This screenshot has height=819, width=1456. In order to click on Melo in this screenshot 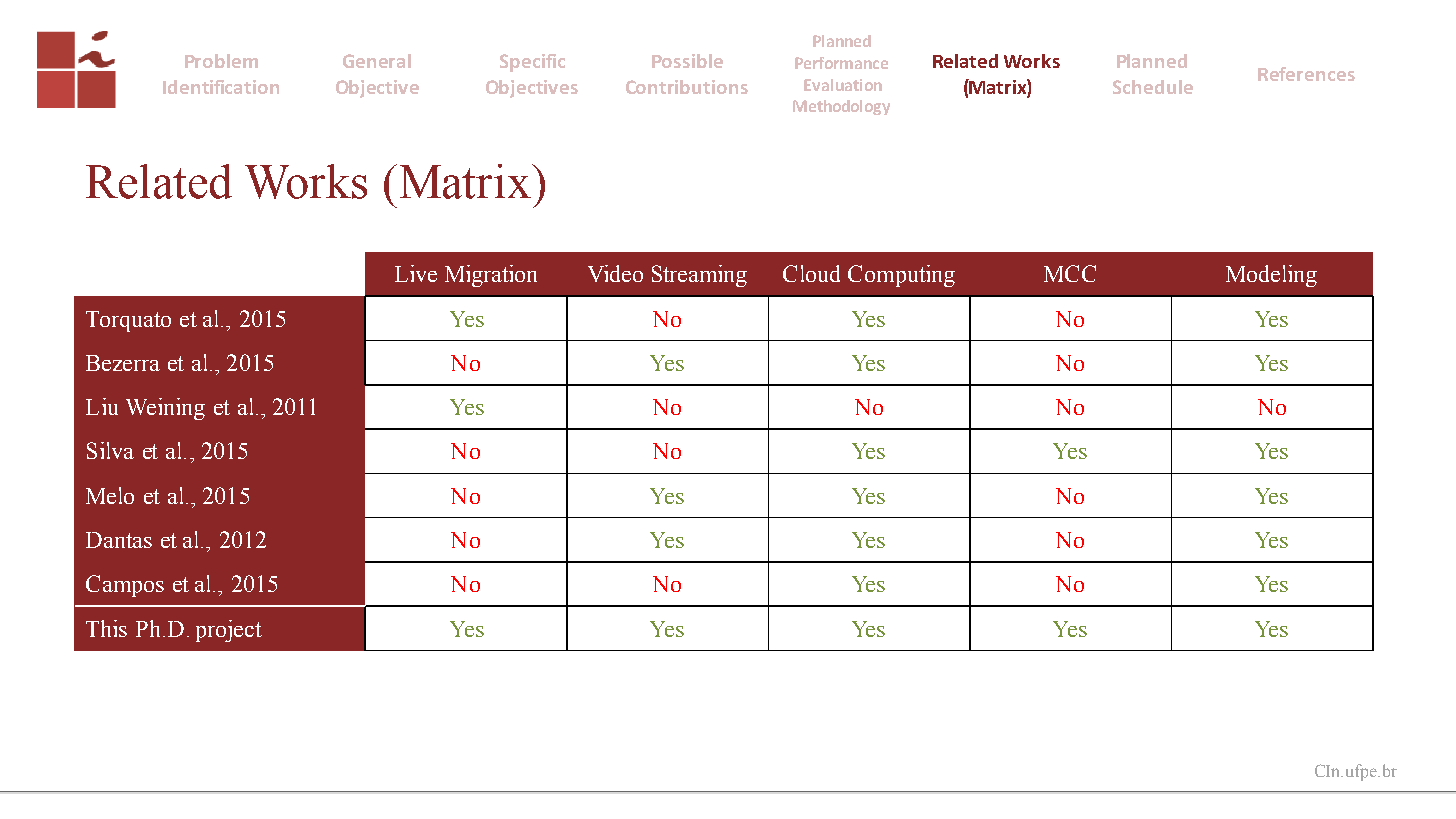, I will do `click(110, 495)`.
